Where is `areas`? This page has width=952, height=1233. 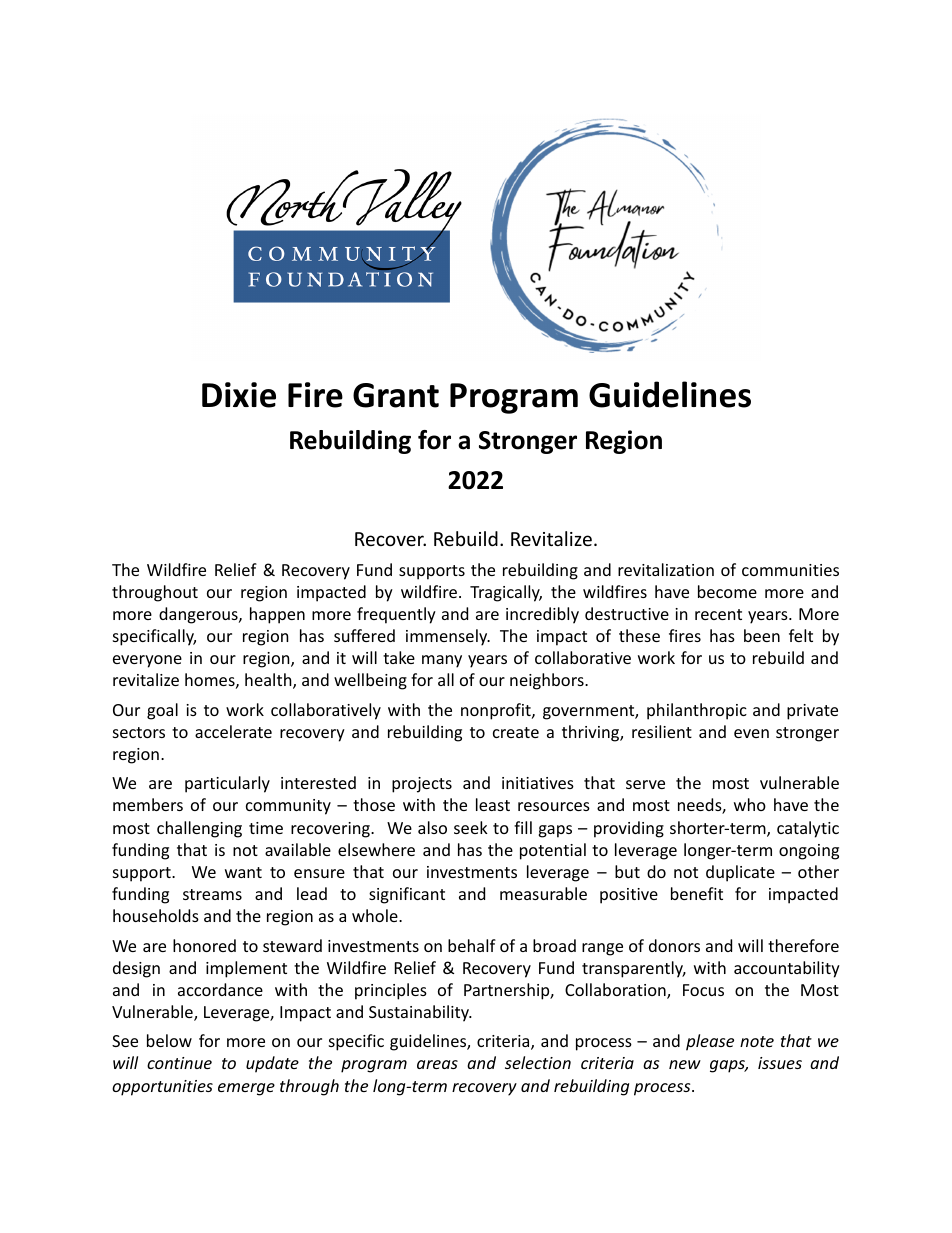 areas is located at coordinates (437, 1064).
